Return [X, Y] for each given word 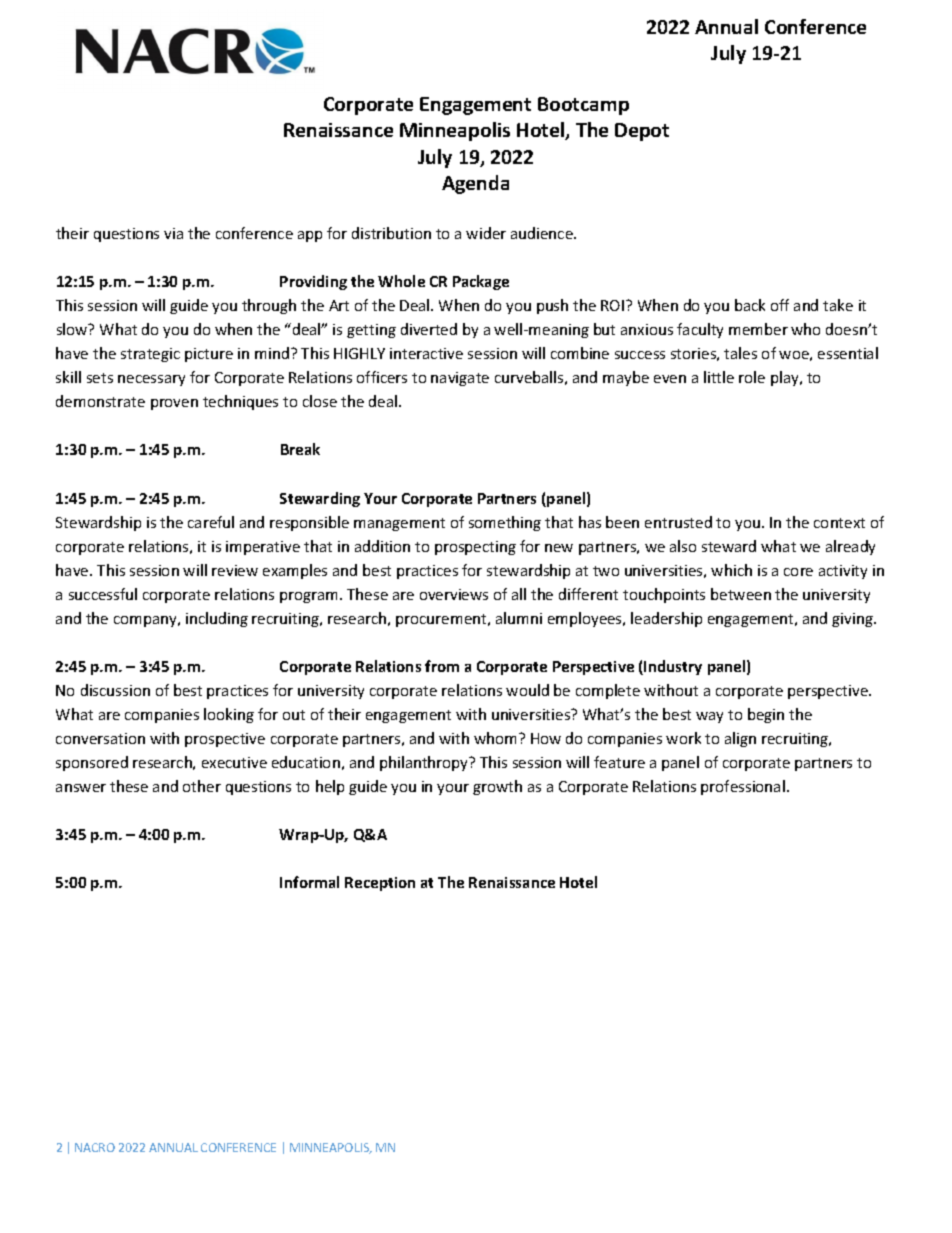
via [173, 233]
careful [211, 522]
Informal [309, 882]
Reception [380, 884]
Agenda [475, 184]
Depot [642, 132]
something [505, 523]
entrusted [678, 522]
